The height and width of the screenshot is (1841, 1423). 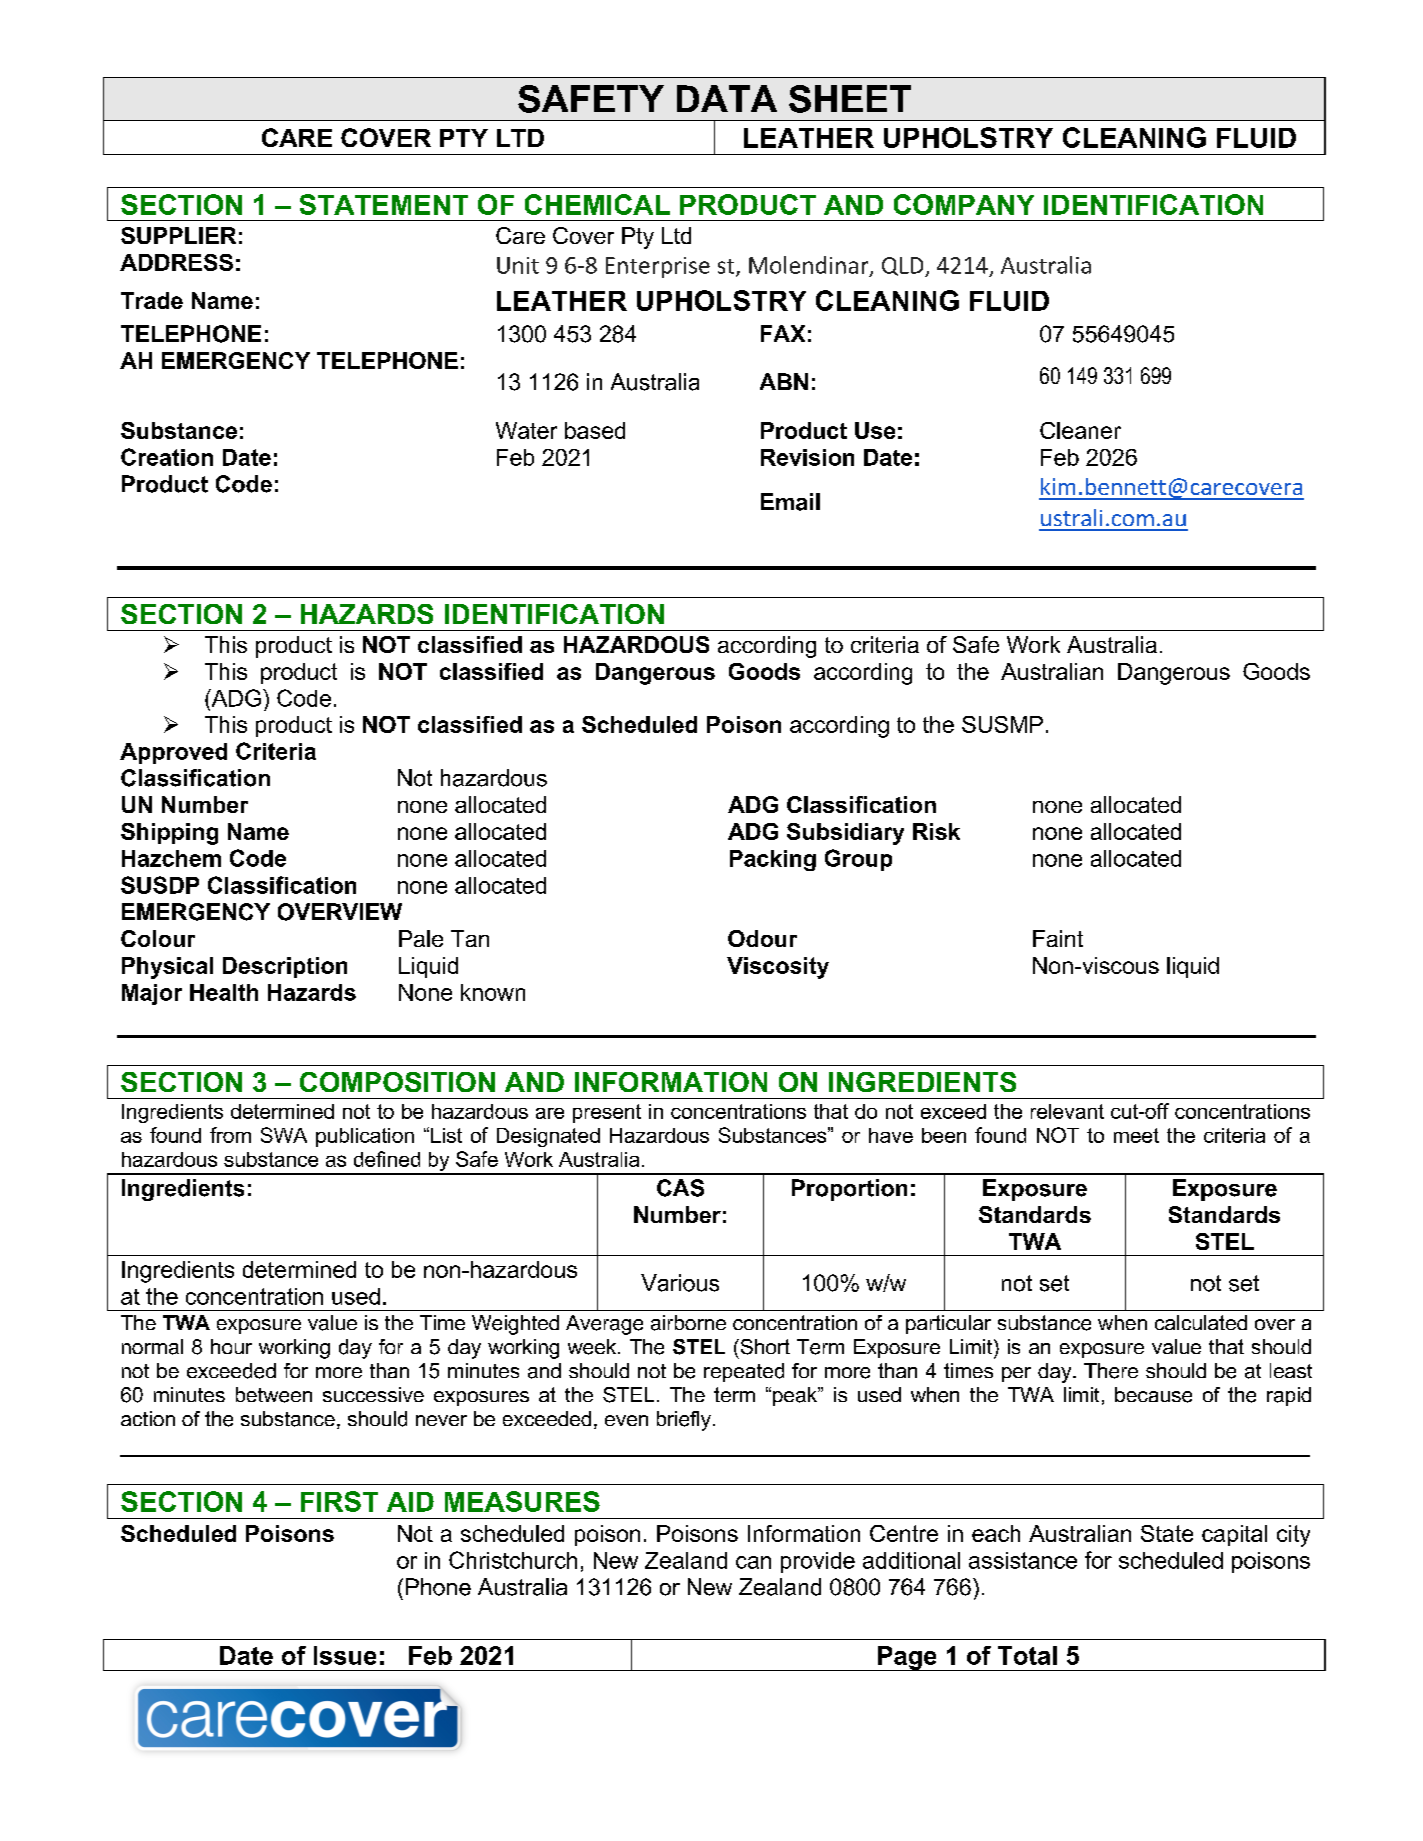 I want to click on hour, so click(x=231, y=1346).
